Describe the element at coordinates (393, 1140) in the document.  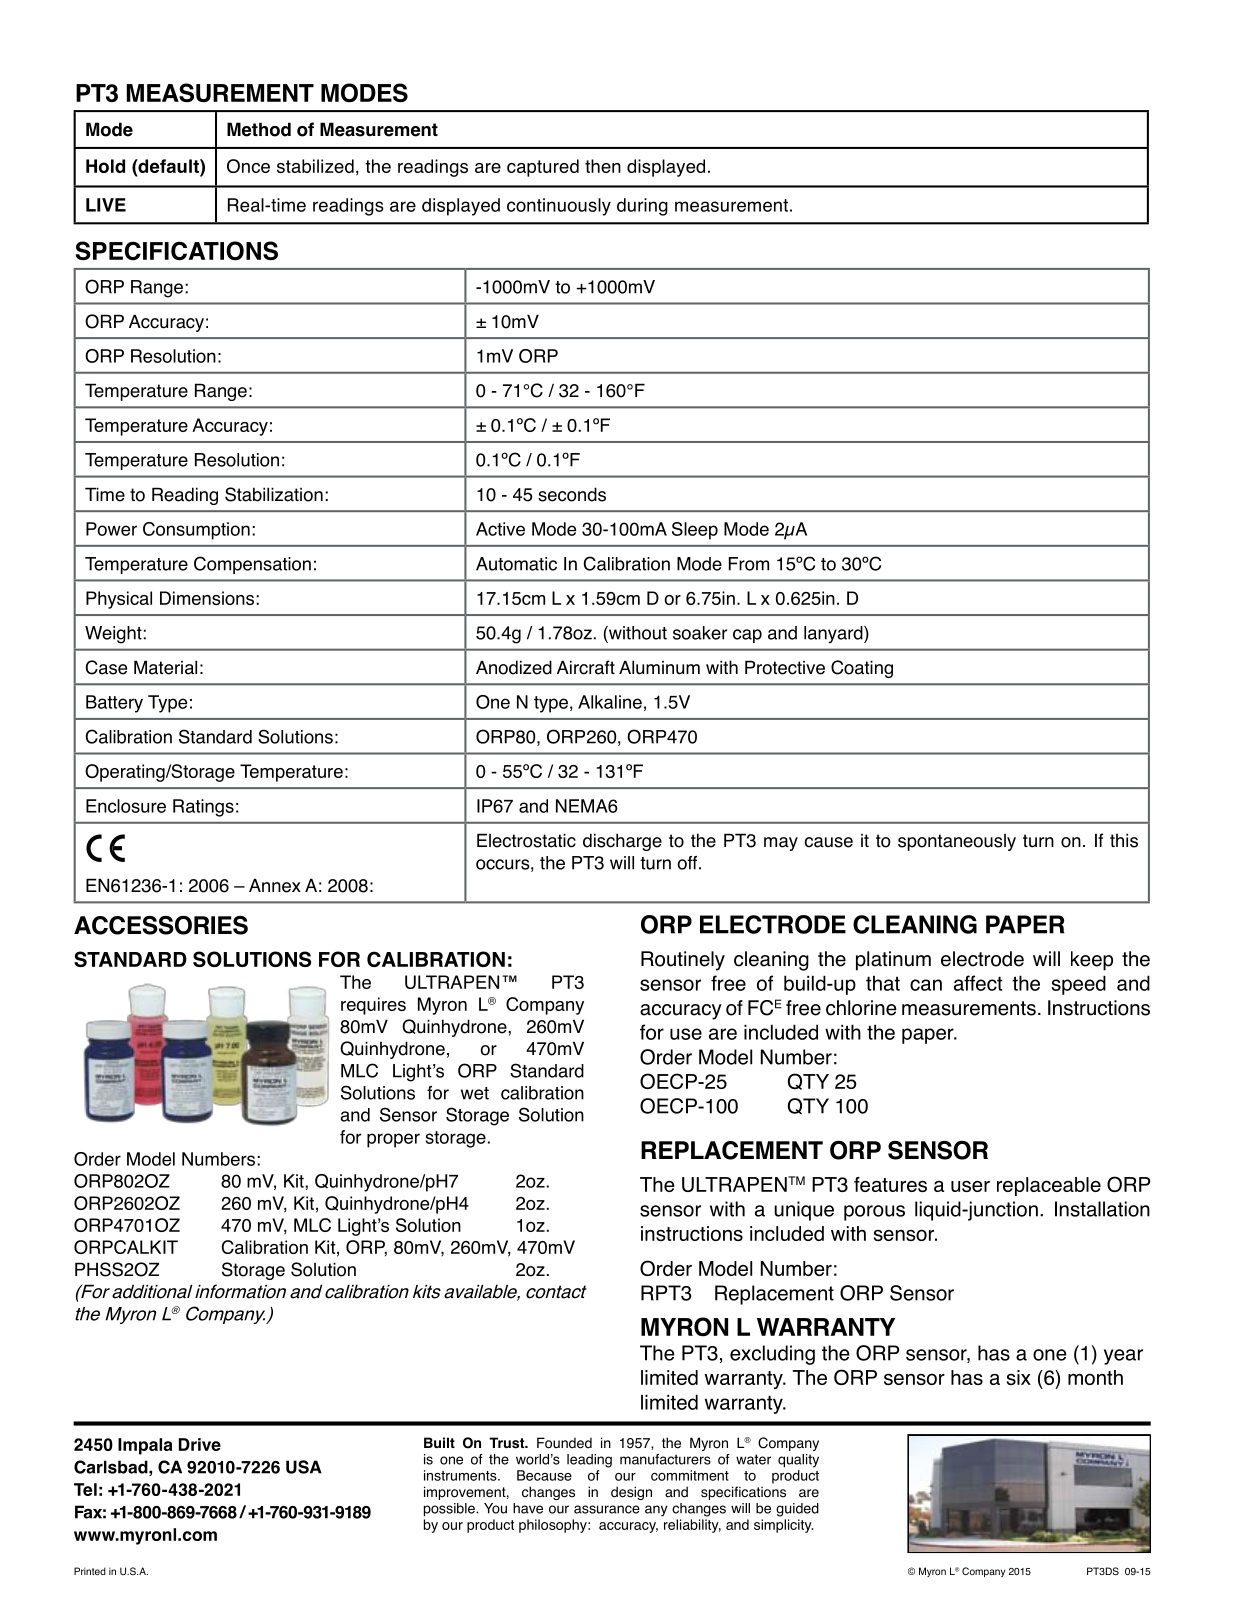
I see `proper` at that location.
